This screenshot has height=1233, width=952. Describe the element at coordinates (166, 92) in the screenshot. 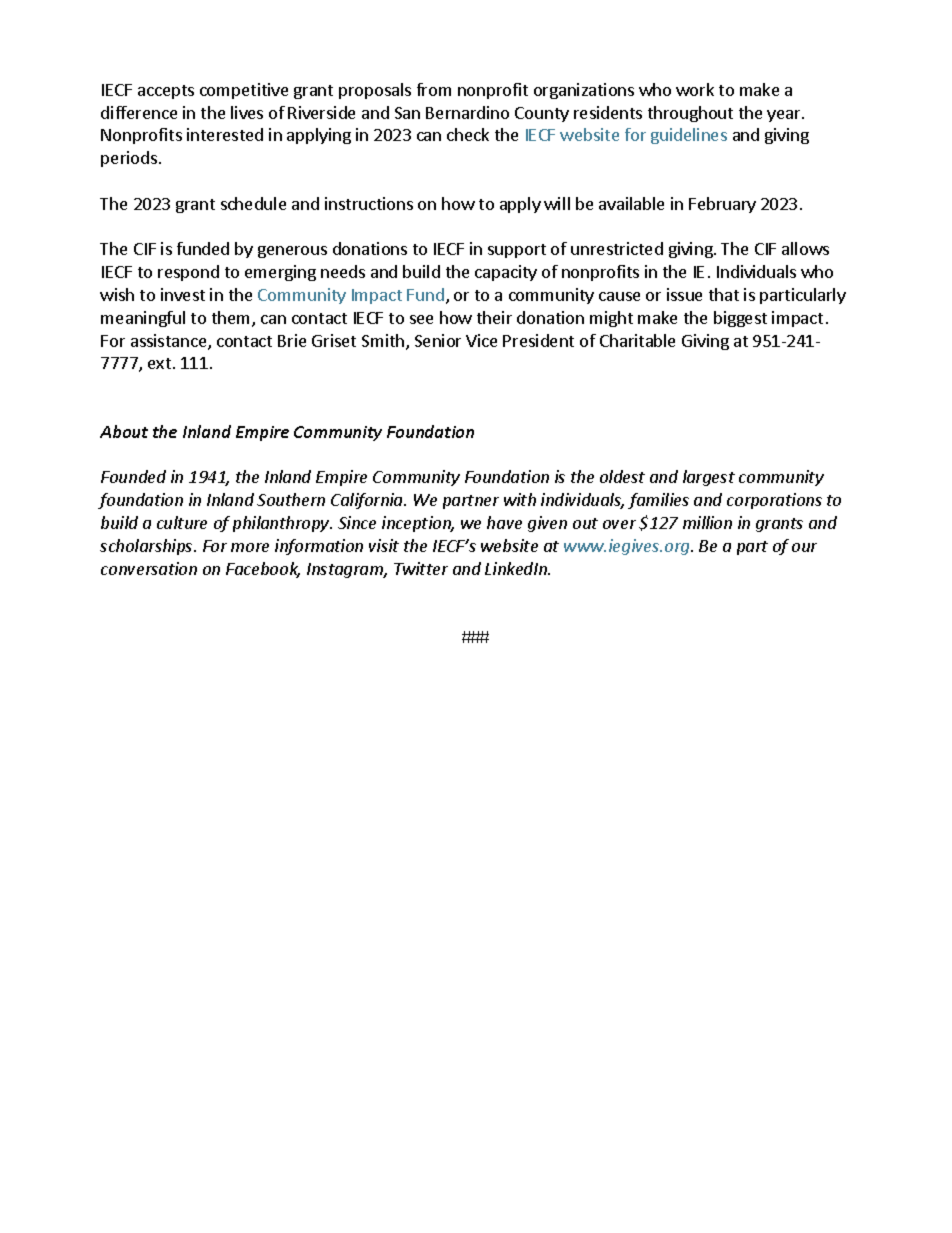

I see `accepts` at that location.
